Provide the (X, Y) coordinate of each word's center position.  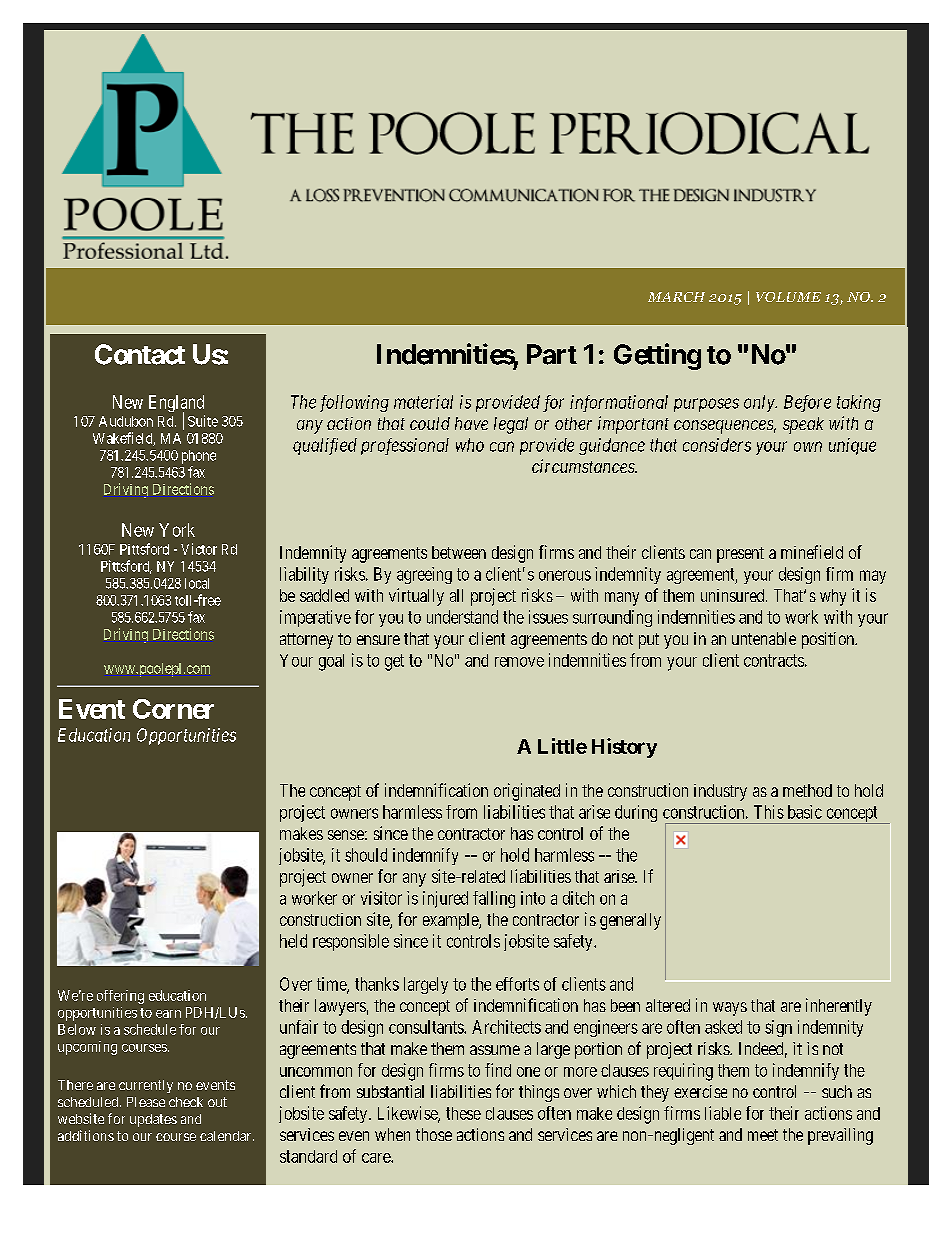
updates (153, 1120)
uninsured (734, 595)
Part (552, 354)
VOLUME (788, 297)
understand (462, 617)
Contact (140, 354)
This (769, 812)
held (293, 941)
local (197, 583)
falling (494, 899)
